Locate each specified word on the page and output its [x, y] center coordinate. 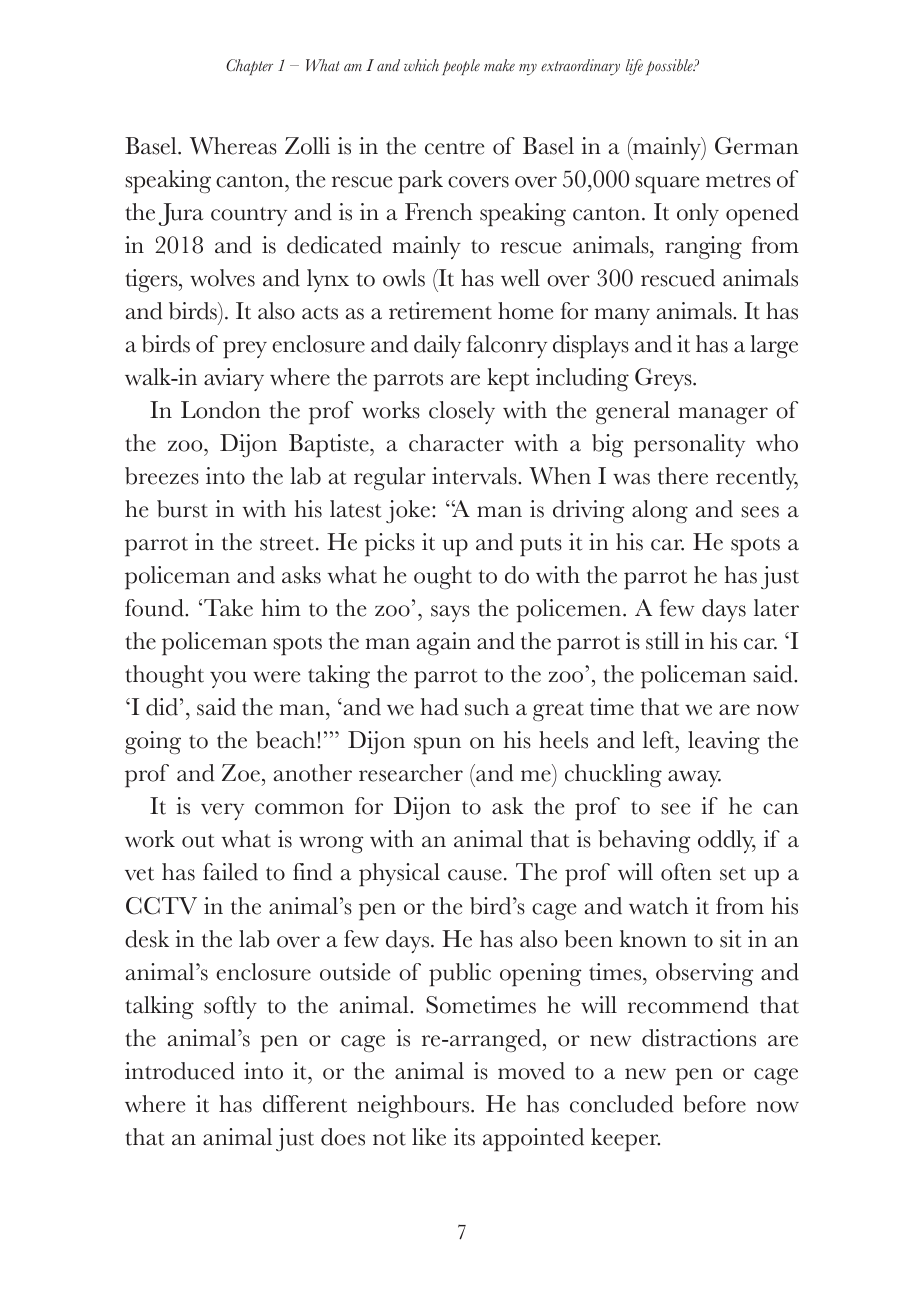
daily [437, 346]
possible [670, 67]
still [662, 641]
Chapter [249, 67]
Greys [664, 379]
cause [475, 875]
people [461, 67]
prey [245, 350]
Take [228, 608]
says [450, 613]
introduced [180, 1071]
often [686, 872]
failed [230, 872]
